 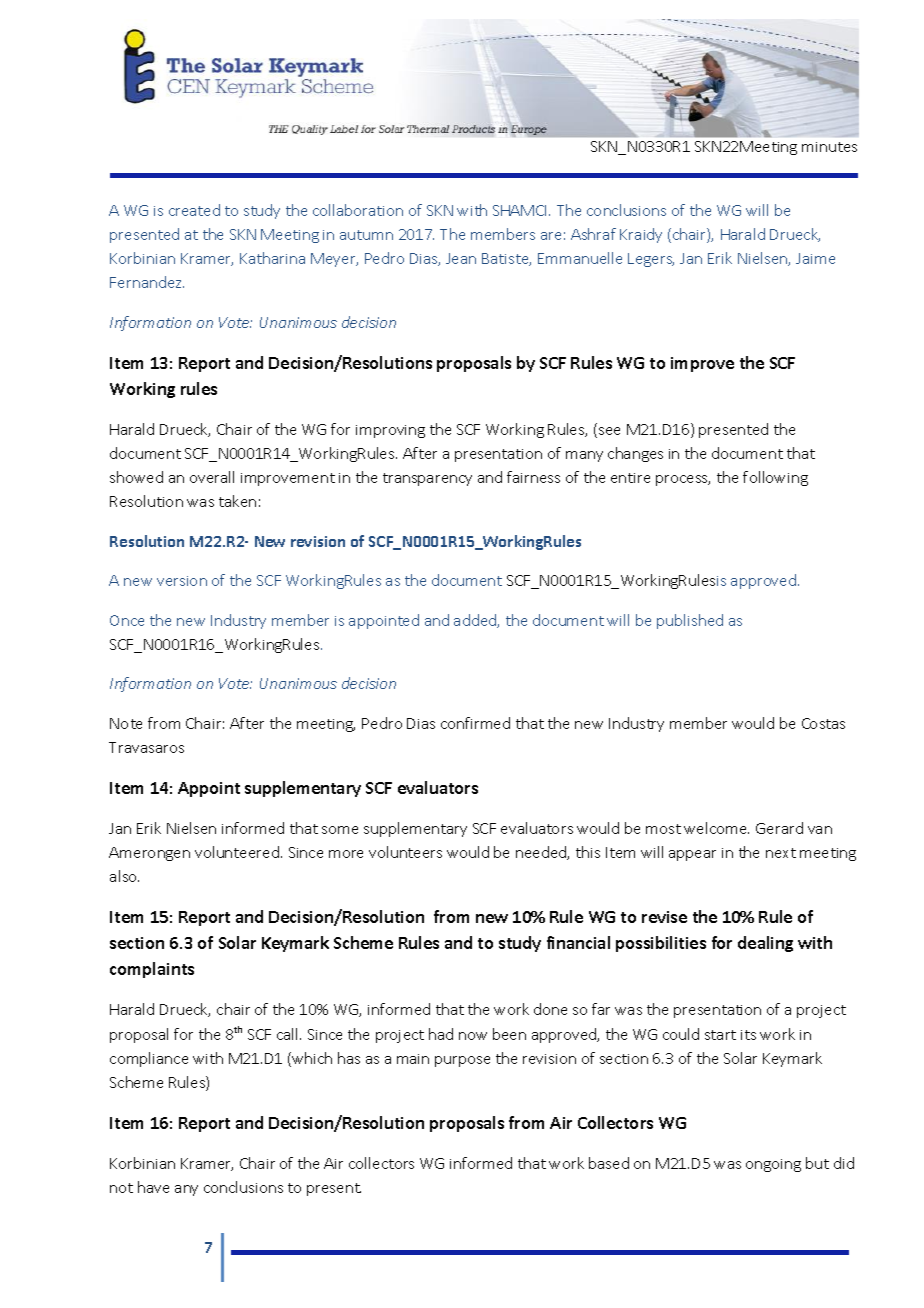 I want to click on dealing, so click(x=765, y=944).
